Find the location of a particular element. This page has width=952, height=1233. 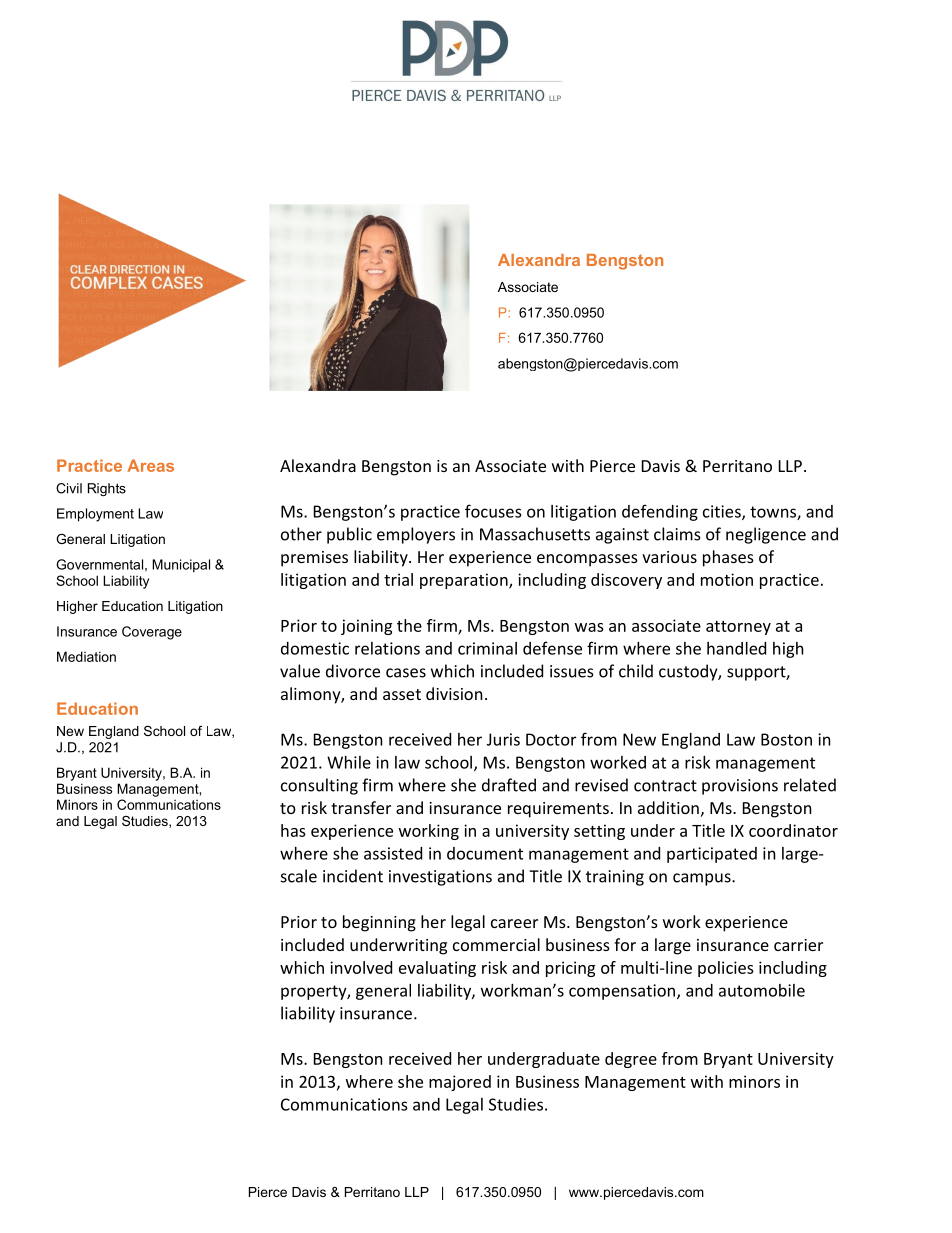

cities is located at coordinates (723, 512).
